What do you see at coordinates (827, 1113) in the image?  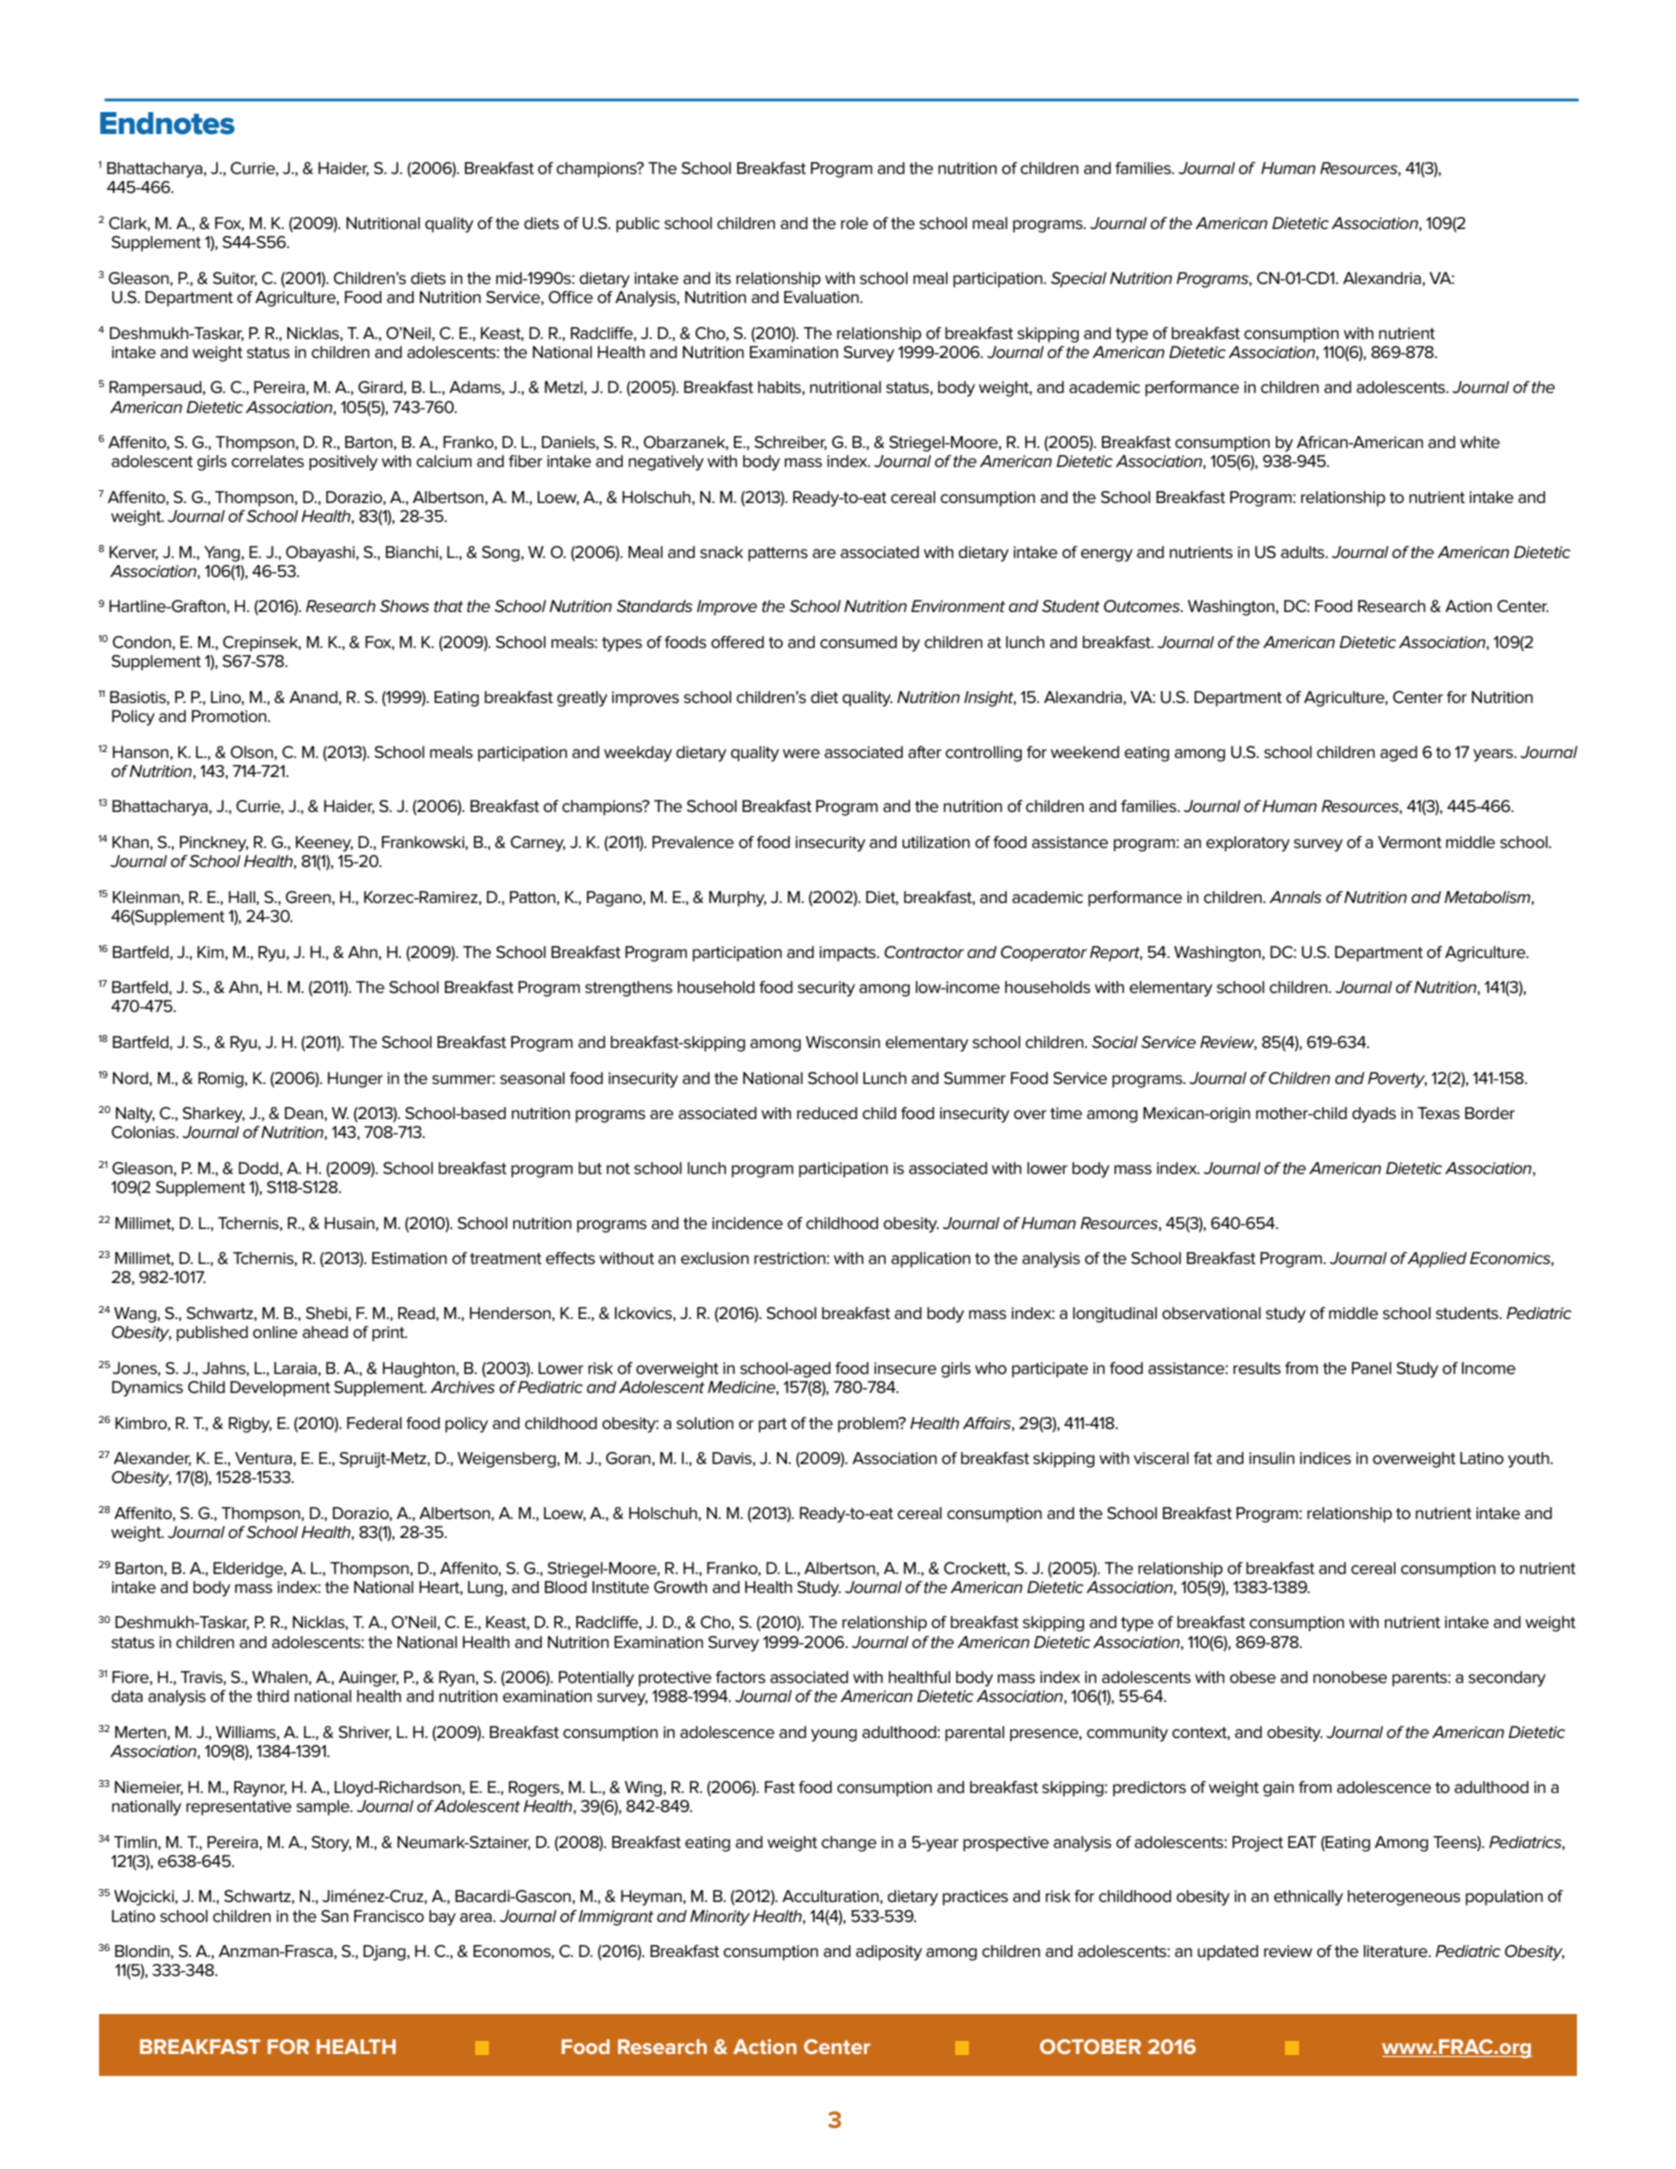 I see `reduced` at bounding box center [827, 1113].
